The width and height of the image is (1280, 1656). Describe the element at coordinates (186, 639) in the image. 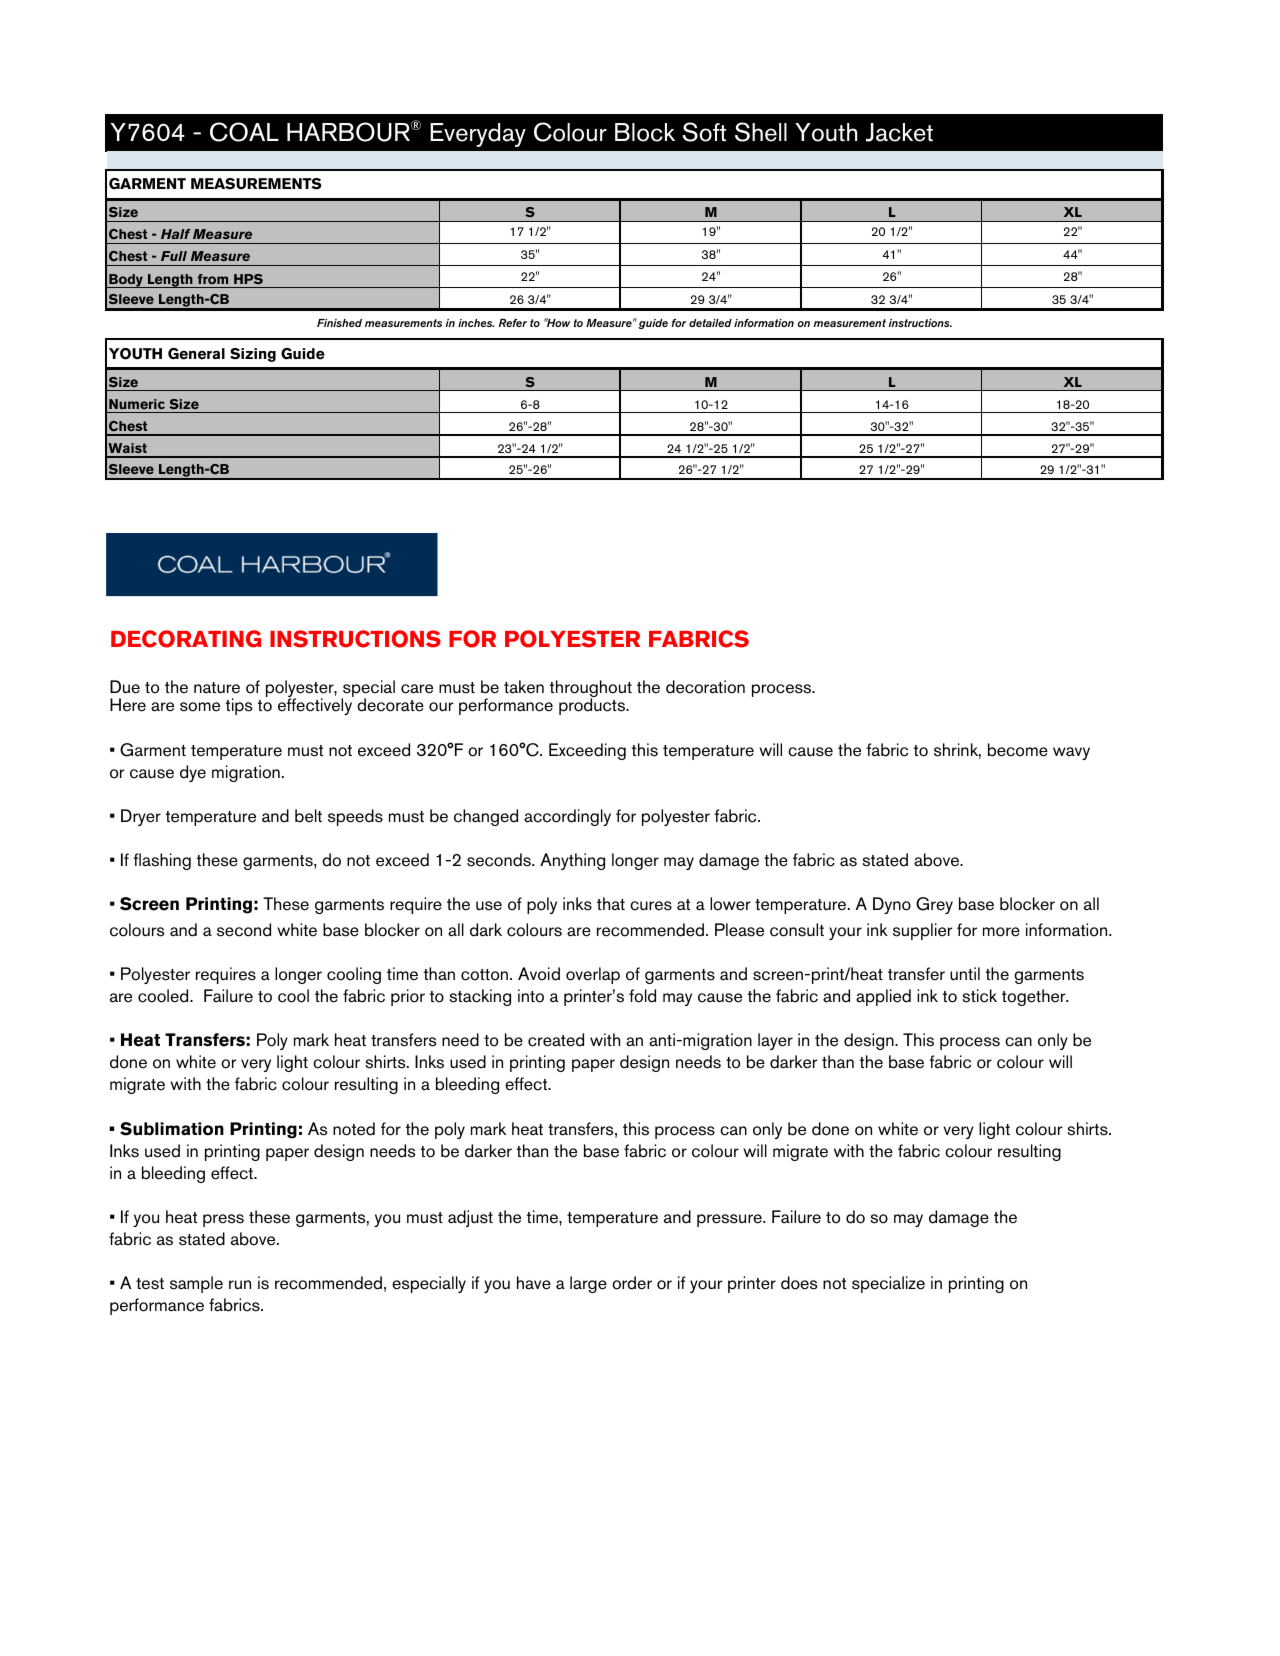

I see `DECORATING` at that location.
